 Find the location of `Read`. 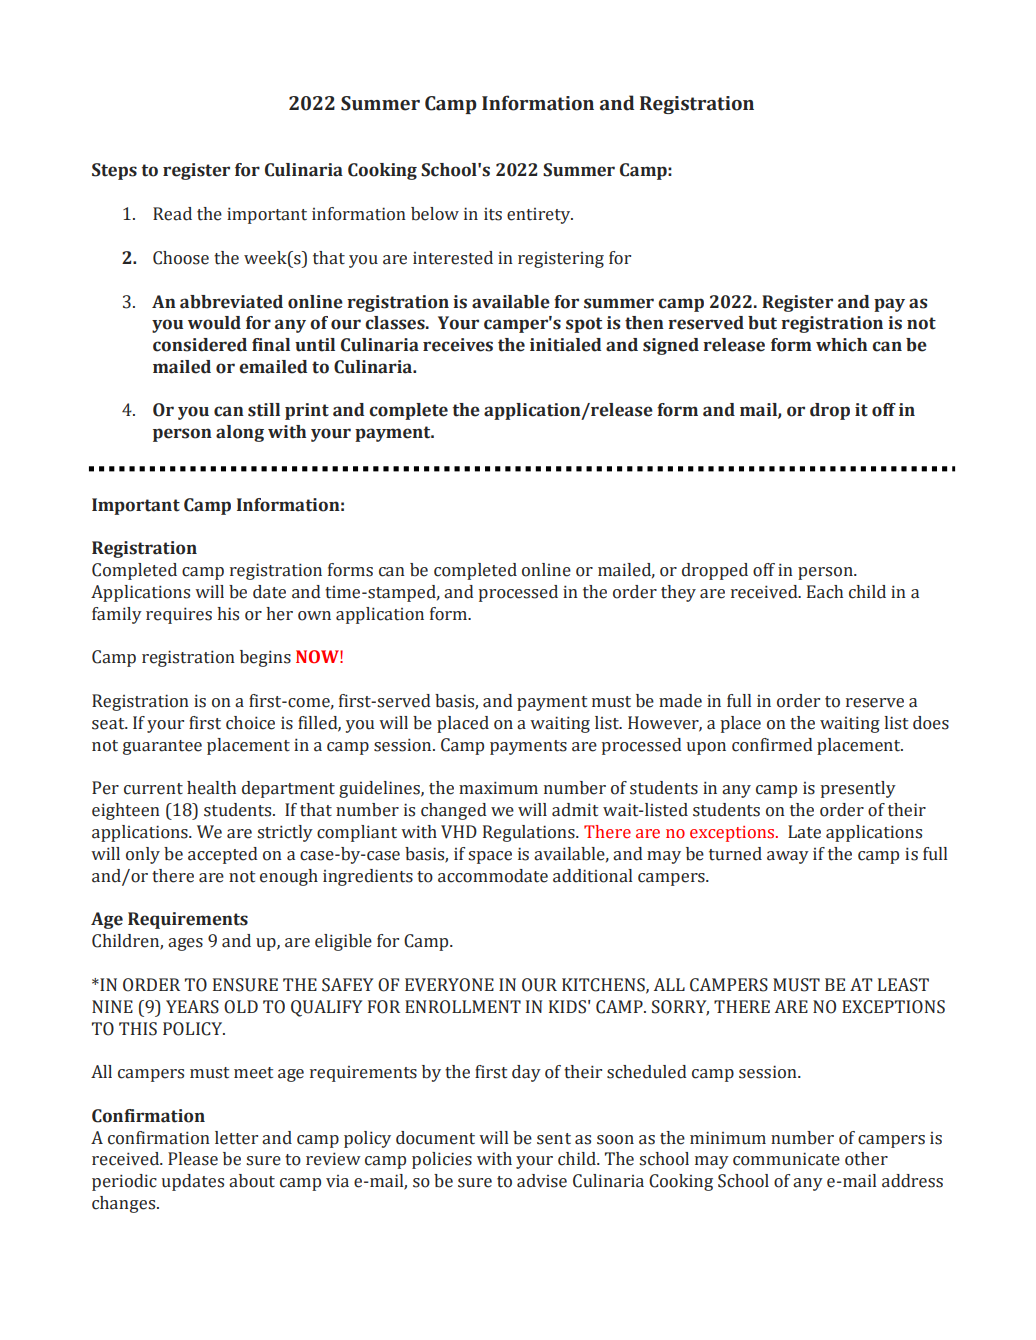

Read is located at coordinates (172, 214).
